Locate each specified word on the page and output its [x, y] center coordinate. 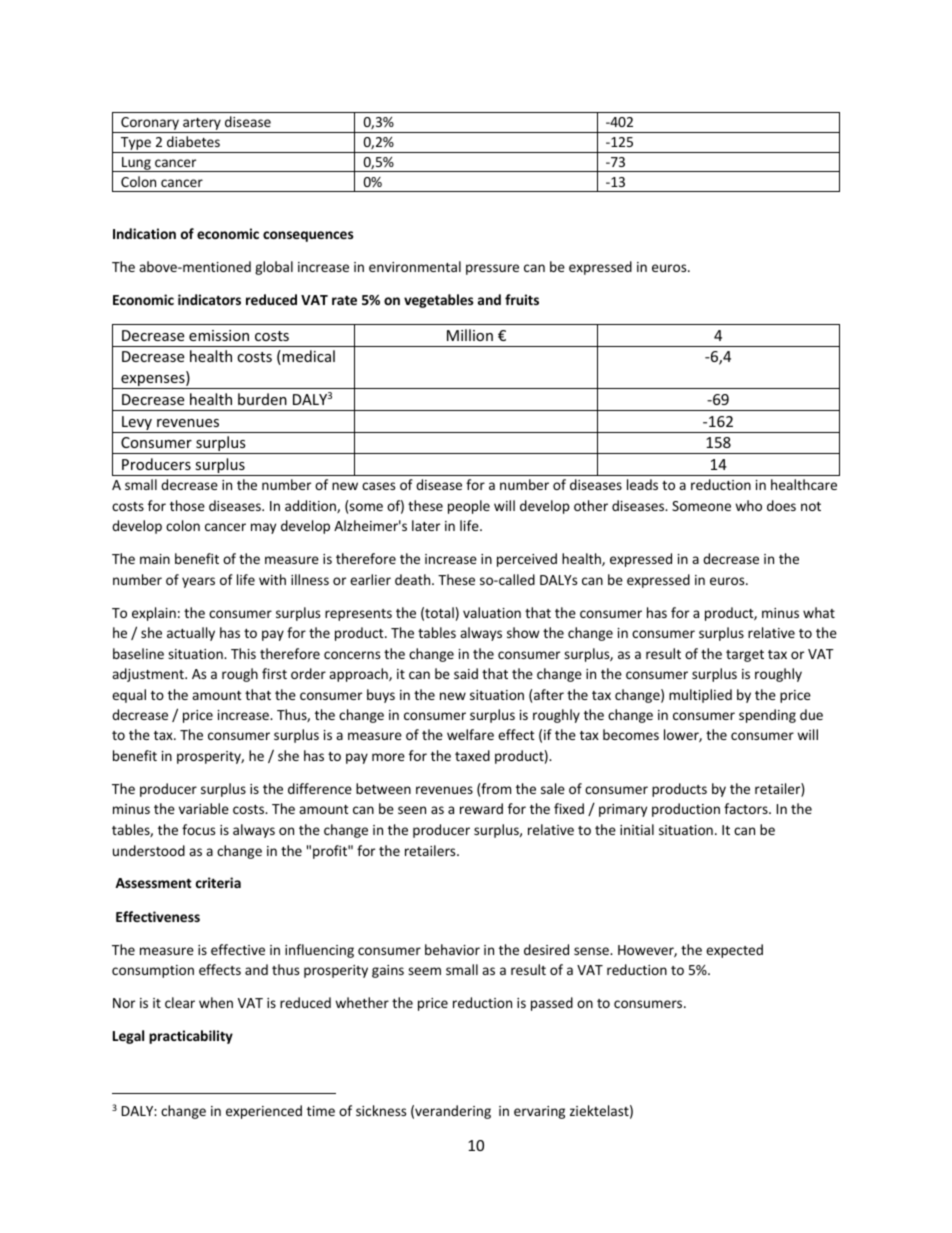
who [748, 505]
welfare [470, 734]
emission [219, 335]
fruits [522, 299]
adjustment [149, 675]
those [187, 505]
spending [767, 716]
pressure [492, 269]
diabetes [193, 141]
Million [470, 335]
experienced [264, 1112]
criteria [218, 882]
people [469, 507]
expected [734, 951]
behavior [452, 949]
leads [642, 484]
